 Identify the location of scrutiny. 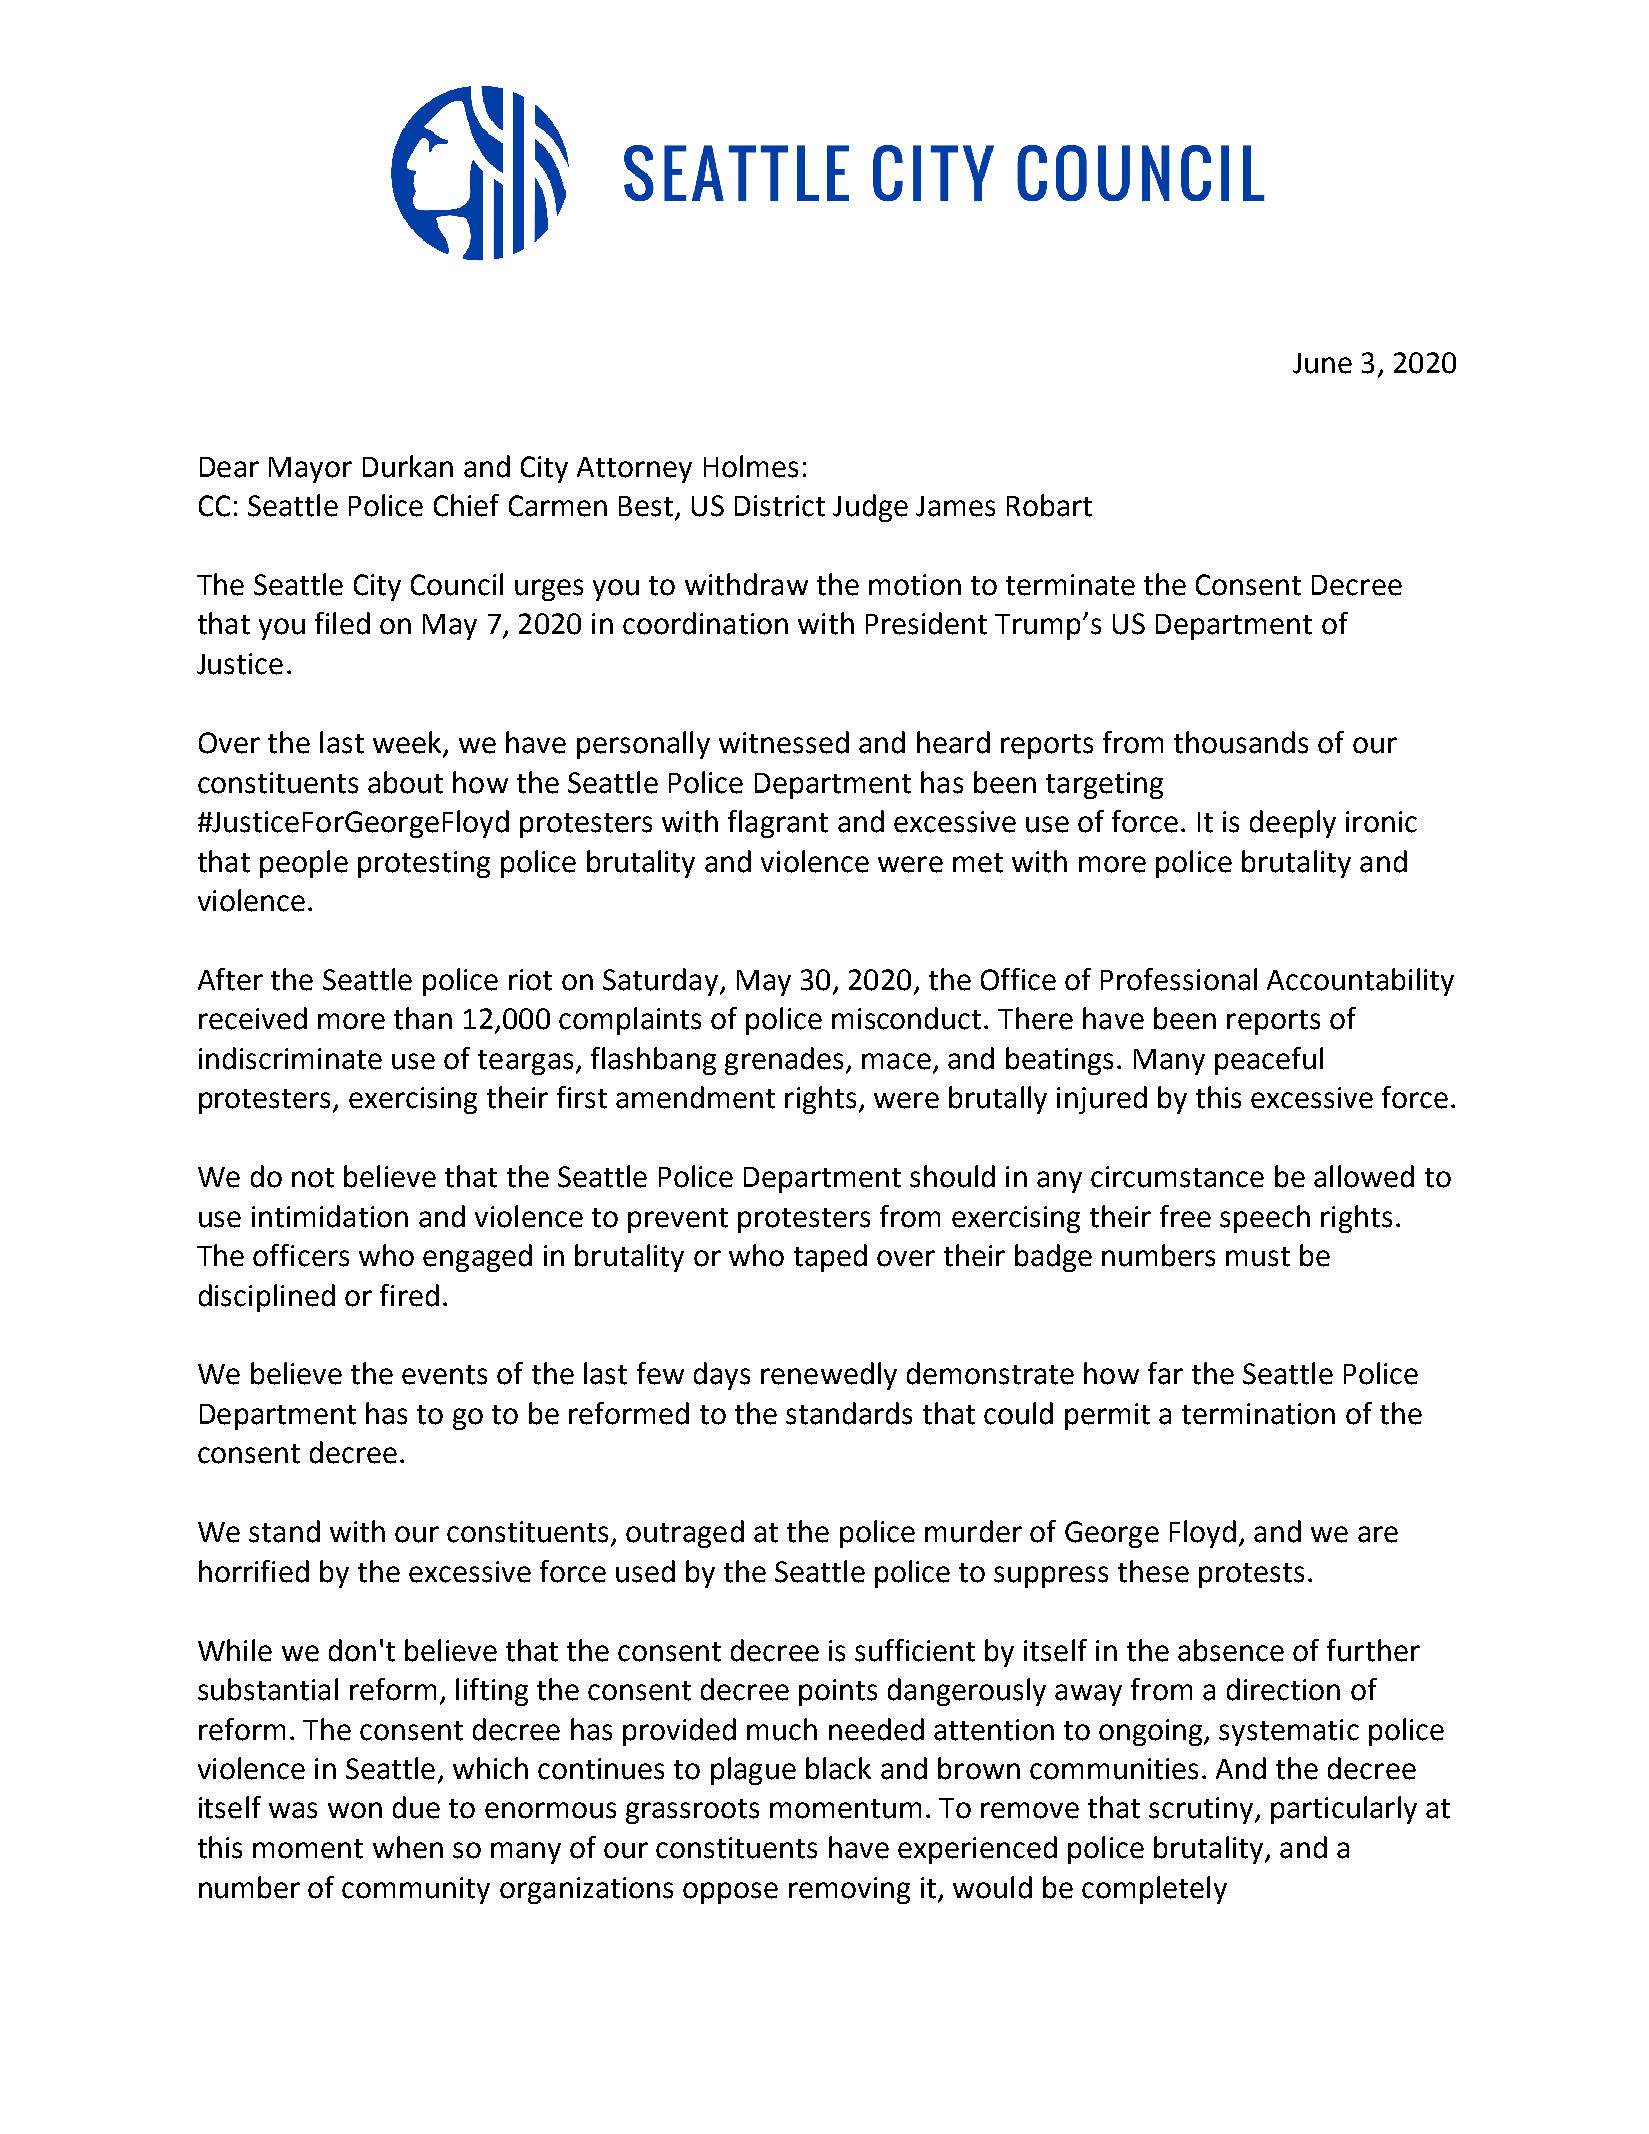
(1201, 1810).
